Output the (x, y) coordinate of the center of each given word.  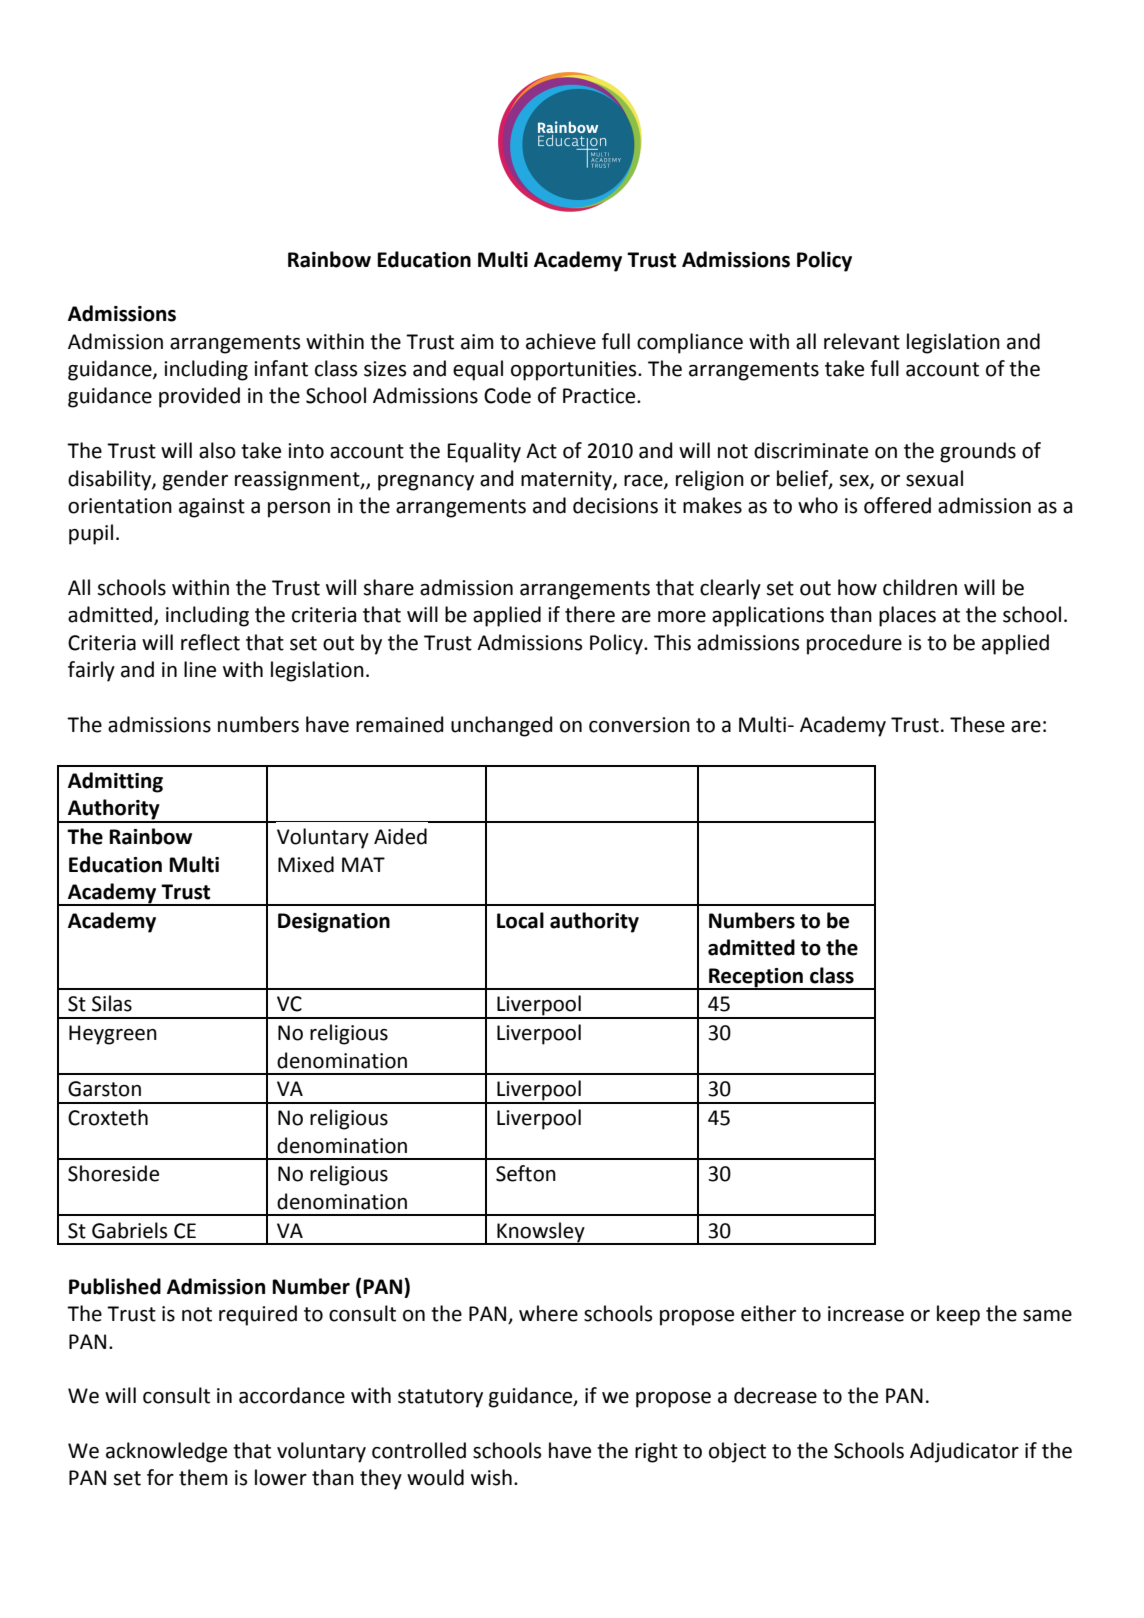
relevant (862, 341)
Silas (112, 1003)
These (977, 724)
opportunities (575, 371)
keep (958, 1315)
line (200, 669)
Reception (756, 978)
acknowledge (166, 1452)
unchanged (502, 726)
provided (199, 397)
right (656, 1452)
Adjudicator (964, 1452)
